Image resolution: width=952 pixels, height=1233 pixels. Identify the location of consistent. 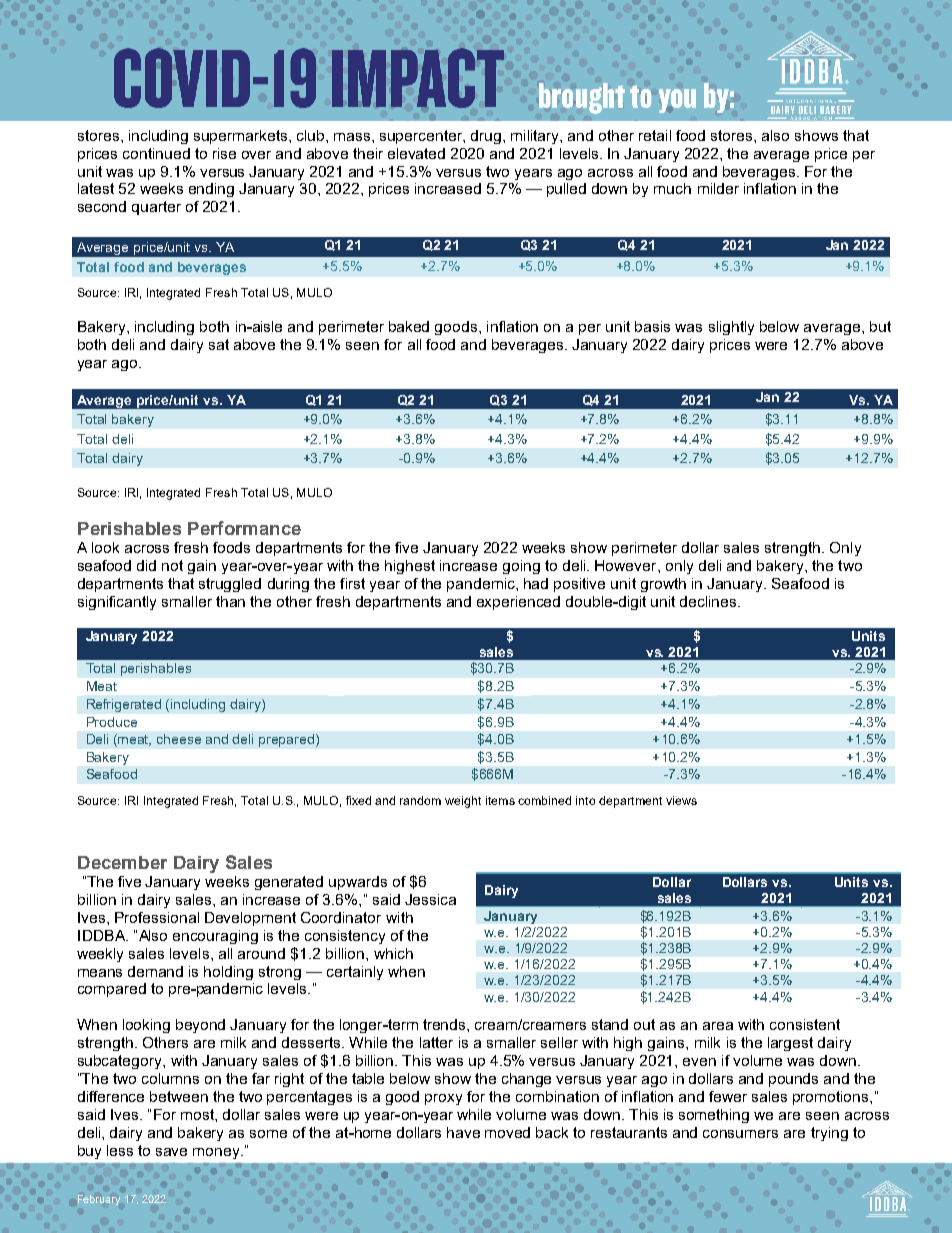
(805, 1024).
